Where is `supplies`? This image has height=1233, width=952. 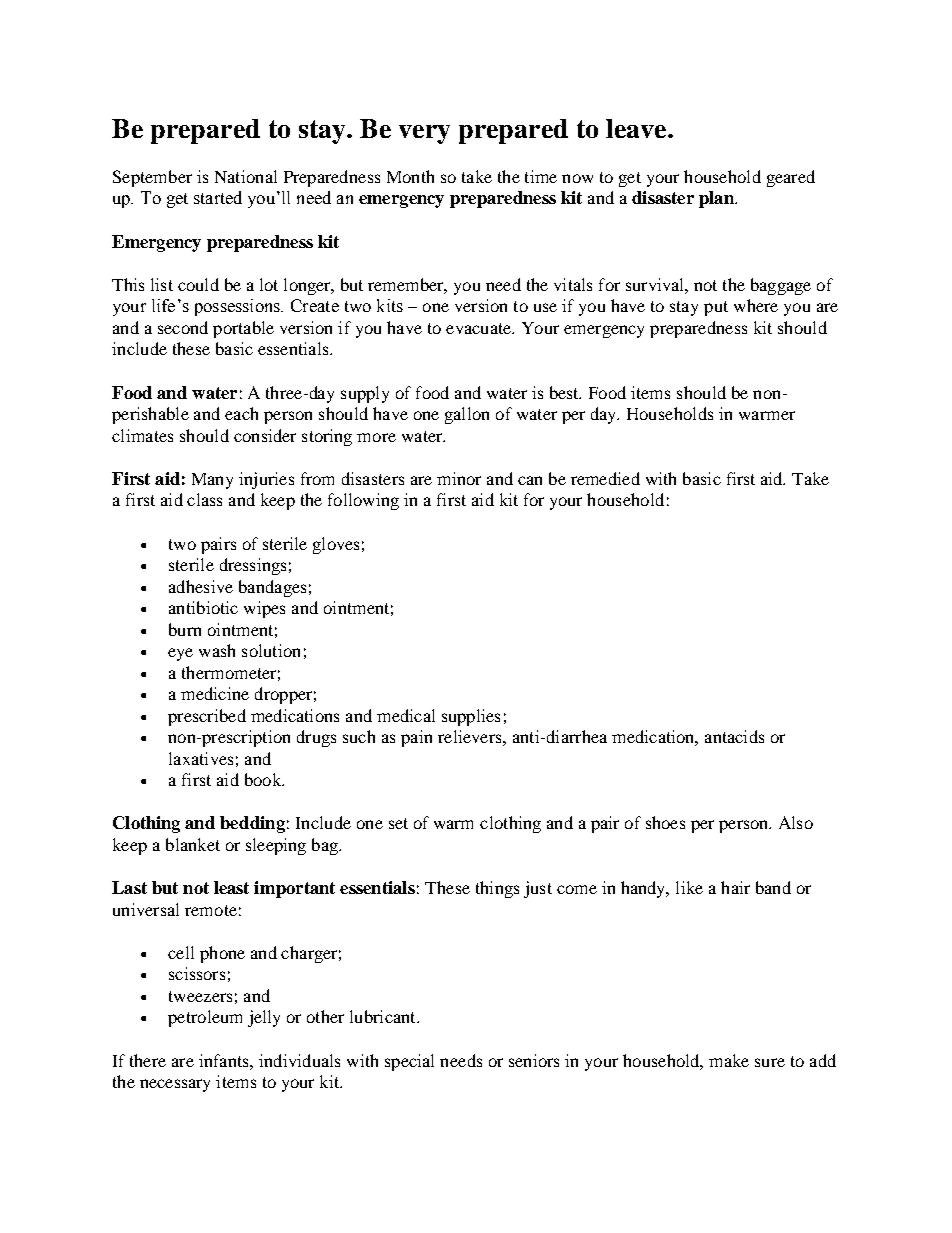 supplies is located at coordinates (471, 717).
